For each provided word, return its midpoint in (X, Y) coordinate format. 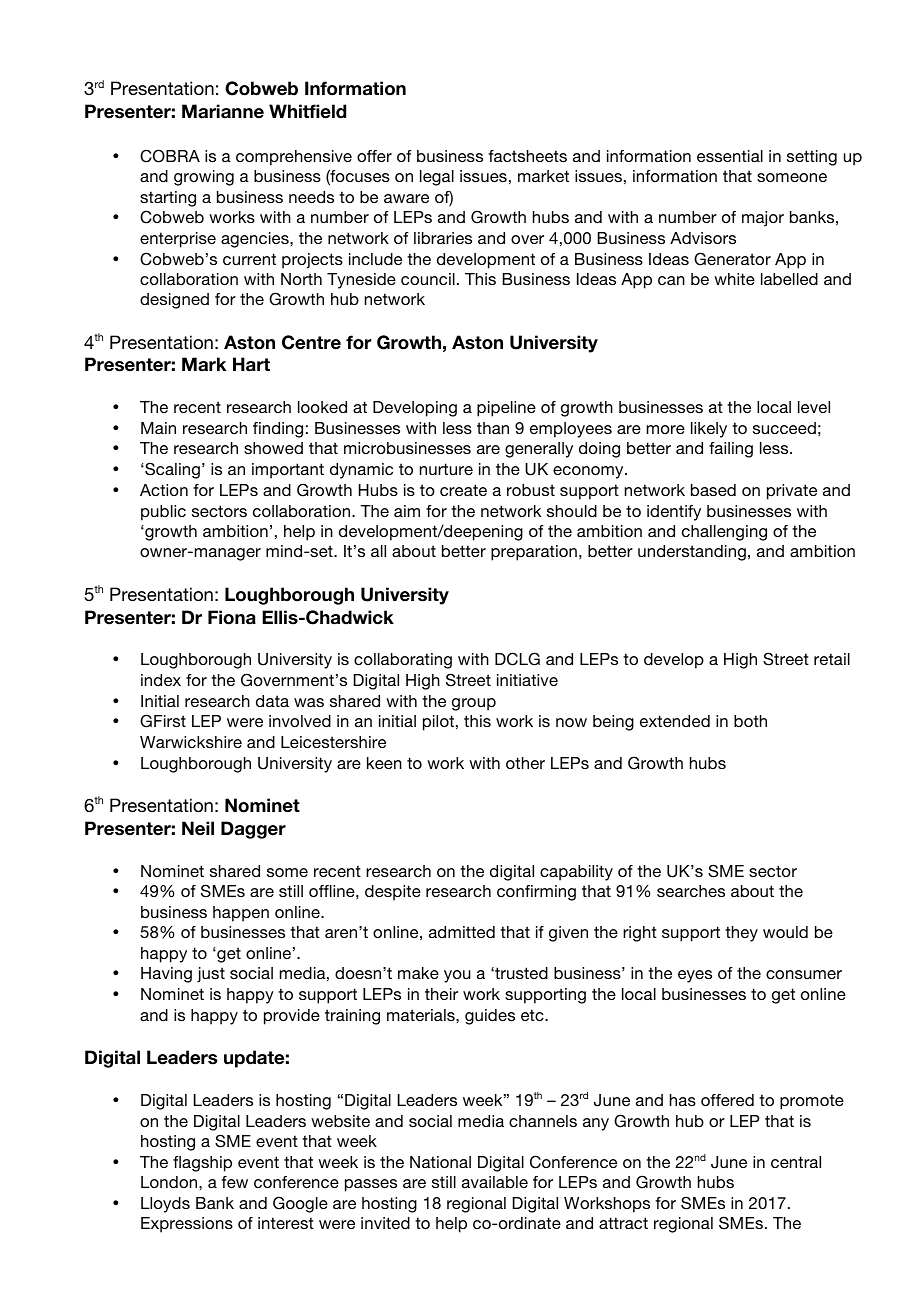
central (796, 1162)
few (234, 1182)
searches (691, 891)
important (288, 471)
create (463, 490)
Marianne (223, 111)
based (713, 490)
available (495, 1182)
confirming (536, 893)
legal (437, 178)
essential (730, 156)
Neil (198, 828)
